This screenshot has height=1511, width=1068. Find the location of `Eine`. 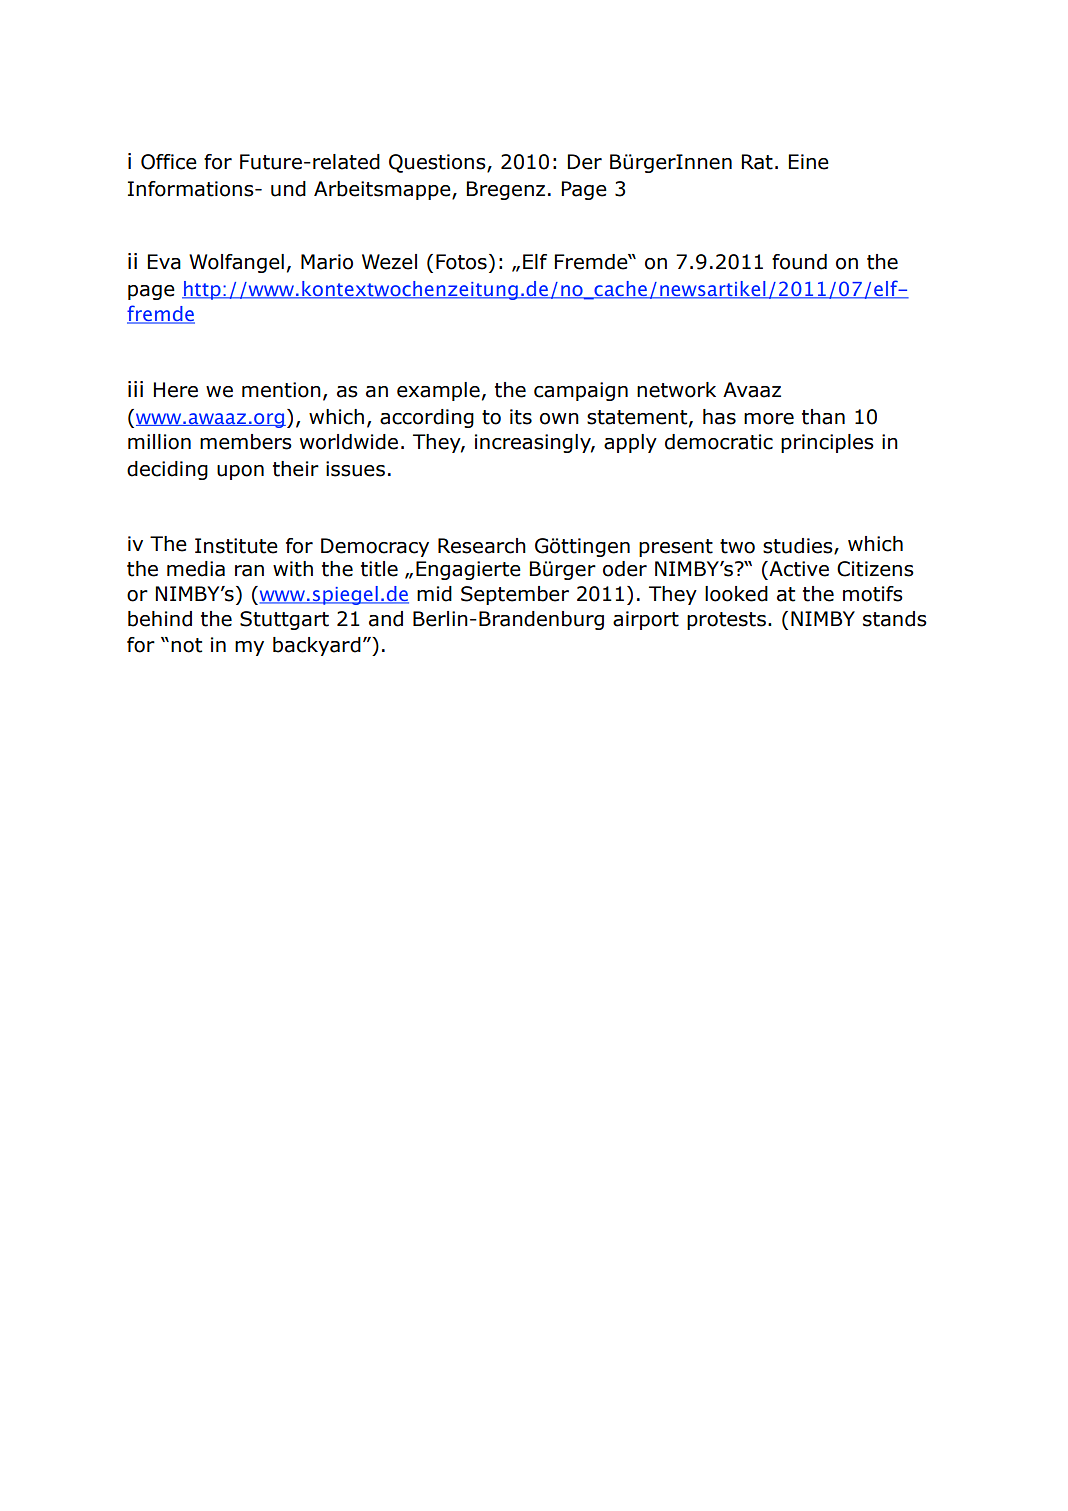

Eine is located at coordinates (808, 162).
